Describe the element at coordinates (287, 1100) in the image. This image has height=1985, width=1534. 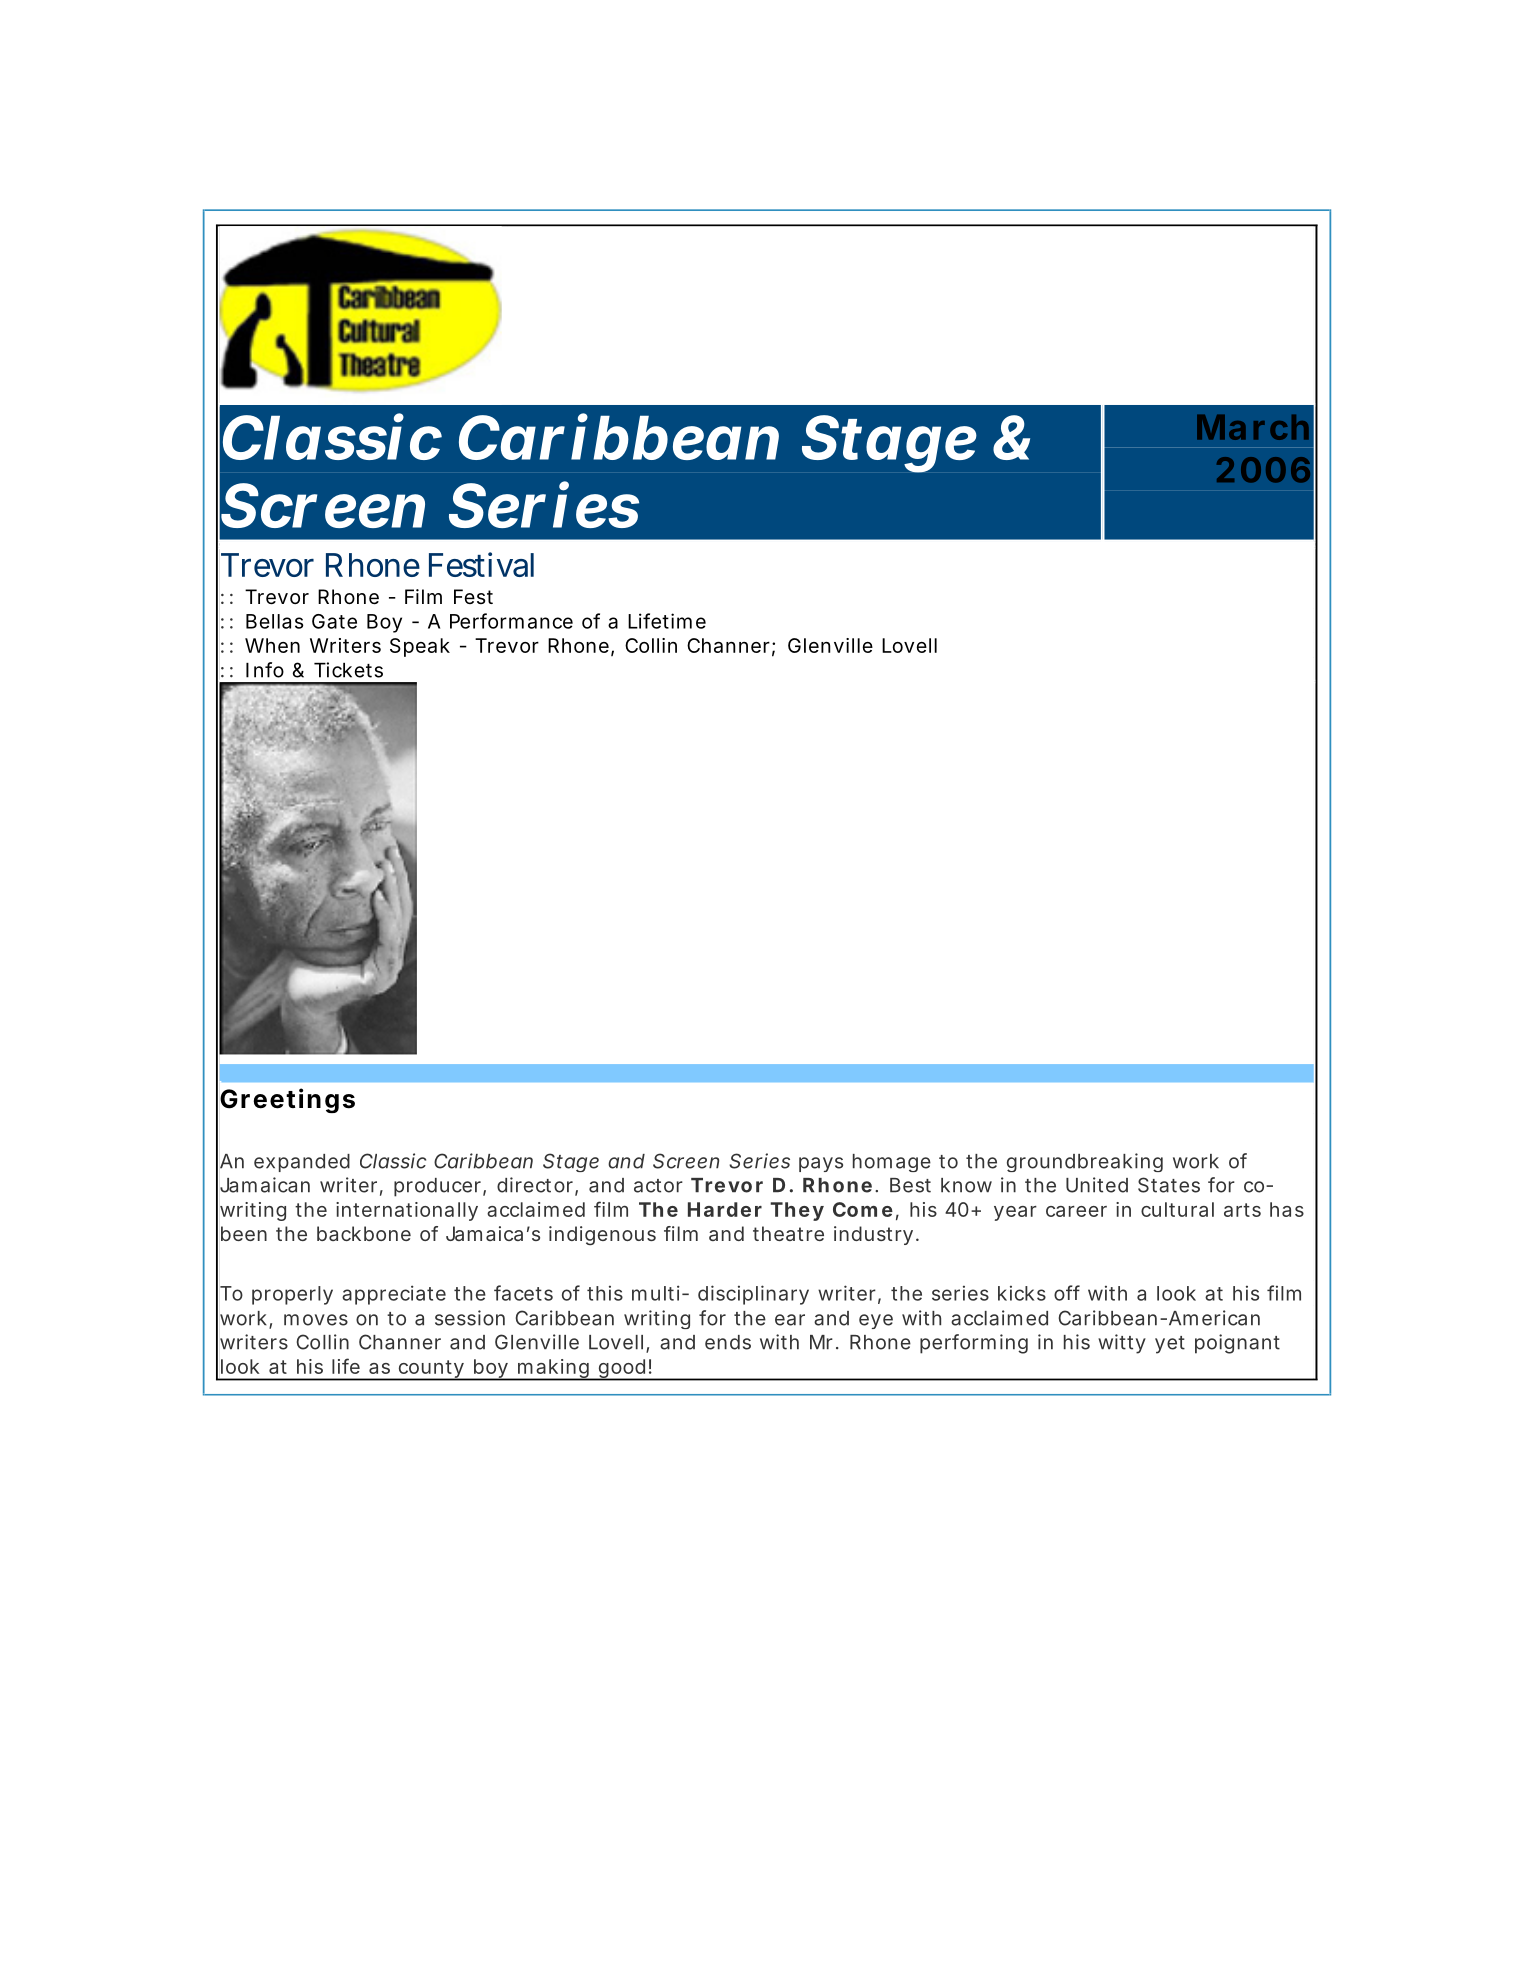
I see `Greetings` at that location.
